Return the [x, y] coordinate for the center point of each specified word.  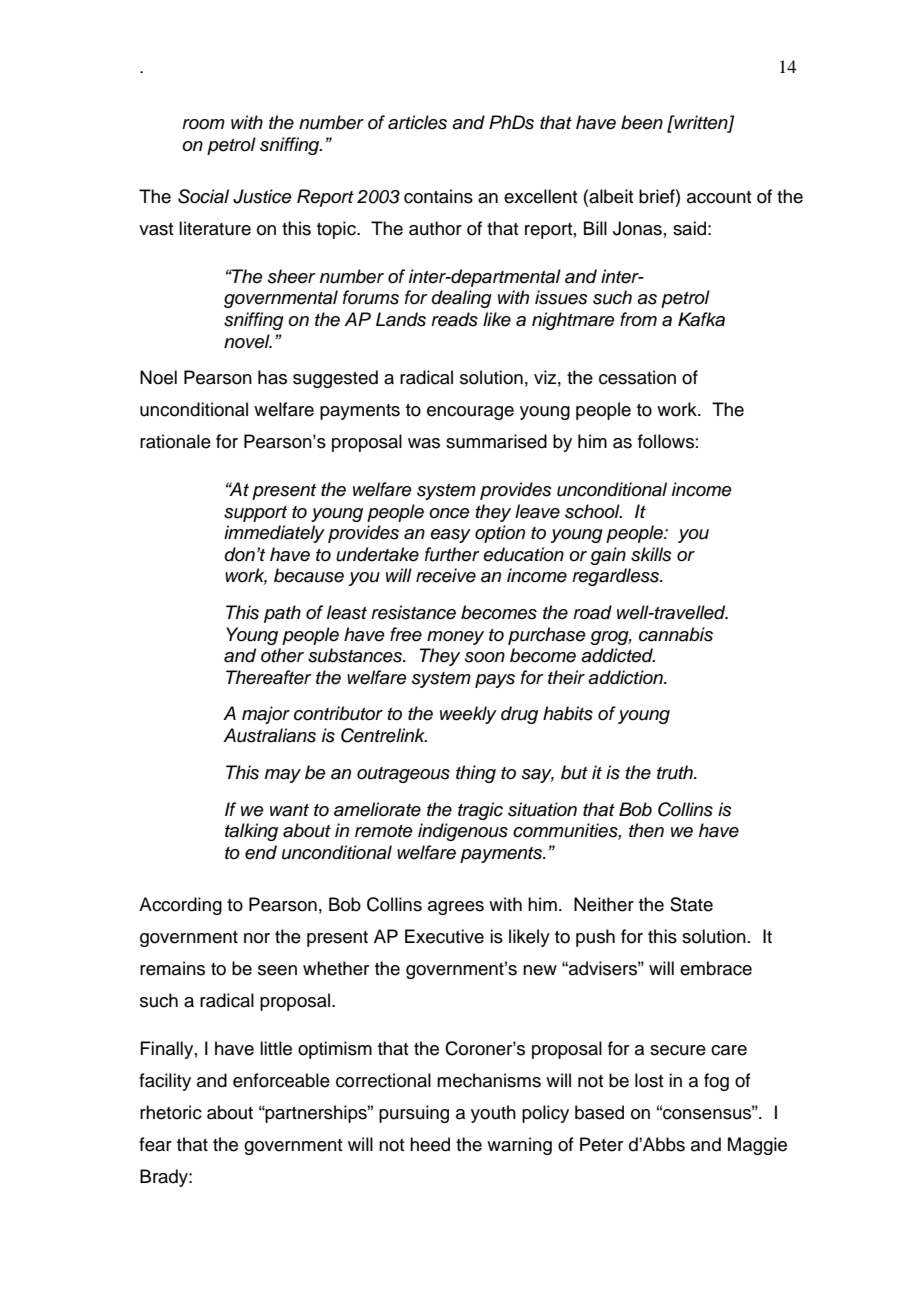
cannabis [676, 634]
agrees [456, 908]
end [261, 852]
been [642, 122]
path [282, 614]
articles [417, 122]
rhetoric [171, 1112]
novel [248, 341]
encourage [470, 413]
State [691, 904]
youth [493, 1114]
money [455, 638]
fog [716, 1082]
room [203, 124]
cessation [637, 377]
